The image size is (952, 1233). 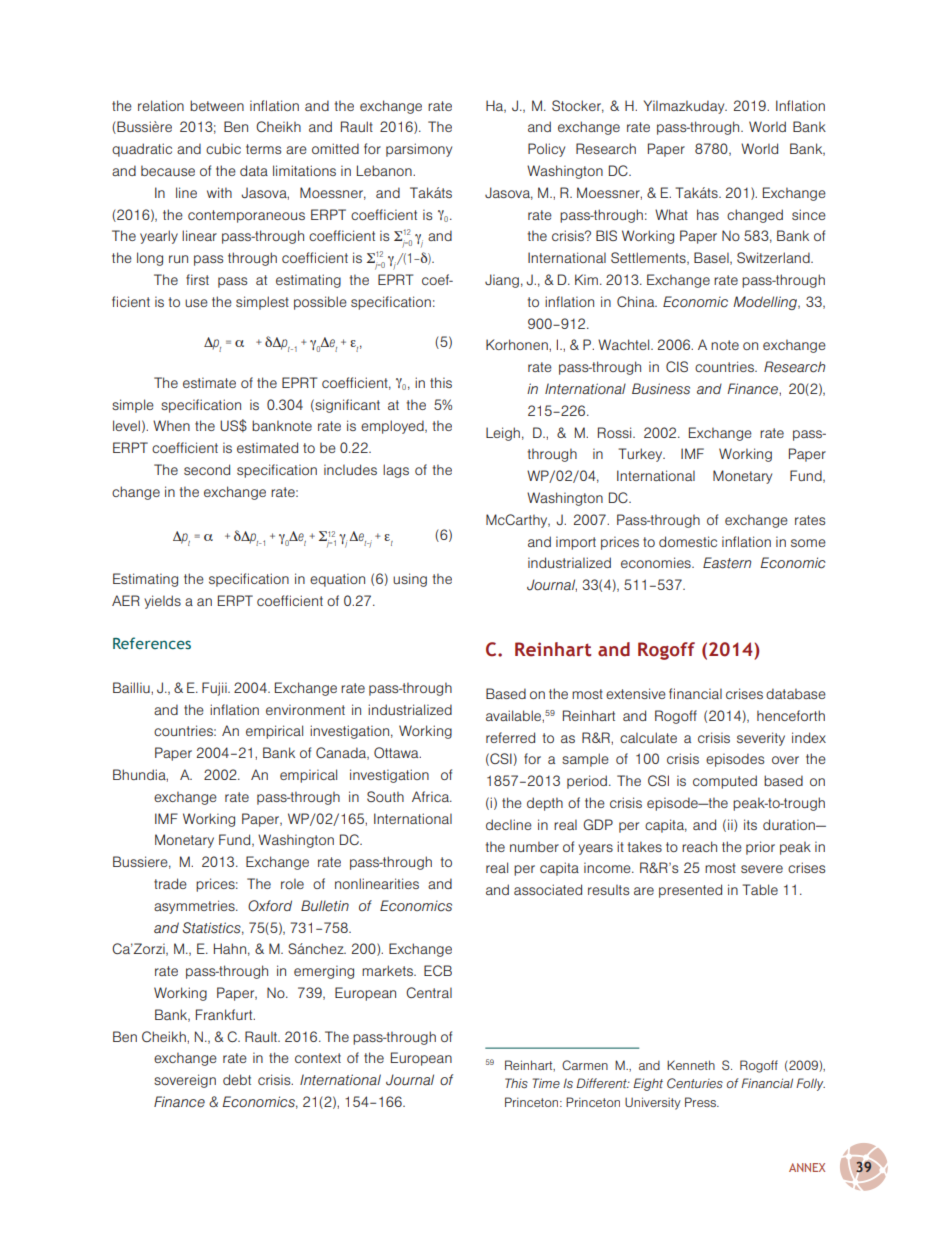 I want to click on Time, so click(x=546, y=1083).
